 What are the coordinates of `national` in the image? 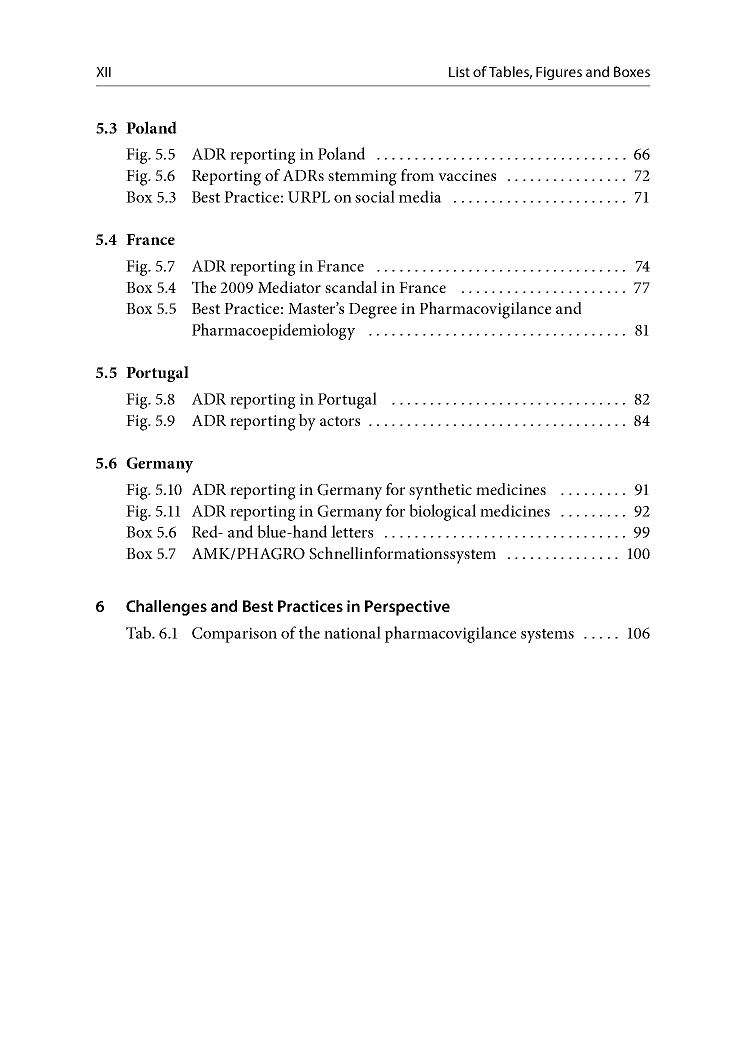 It's located at (352, 632).
